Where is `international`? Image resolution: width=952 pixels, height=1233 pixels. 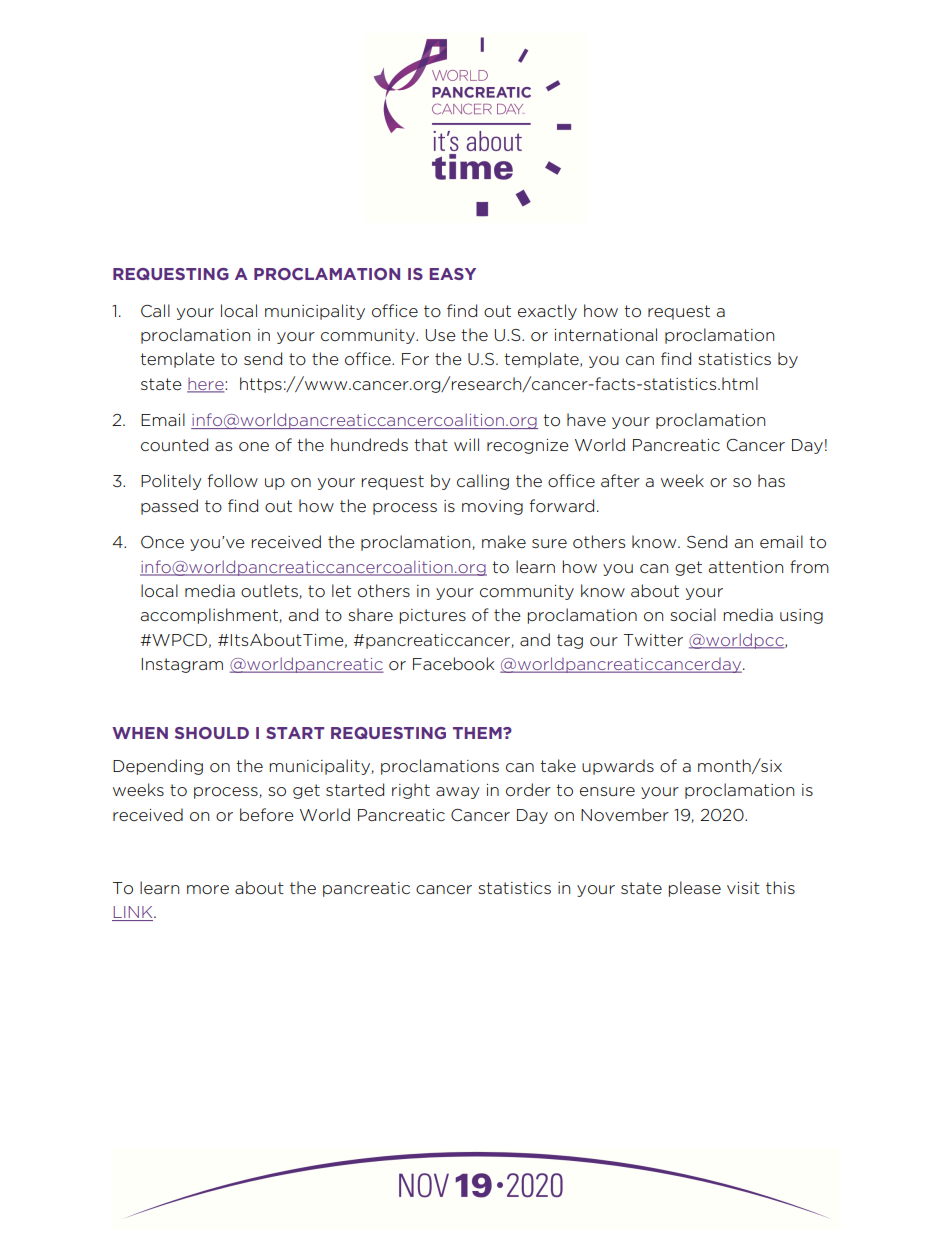
international is located at coordinates (606, 334).
